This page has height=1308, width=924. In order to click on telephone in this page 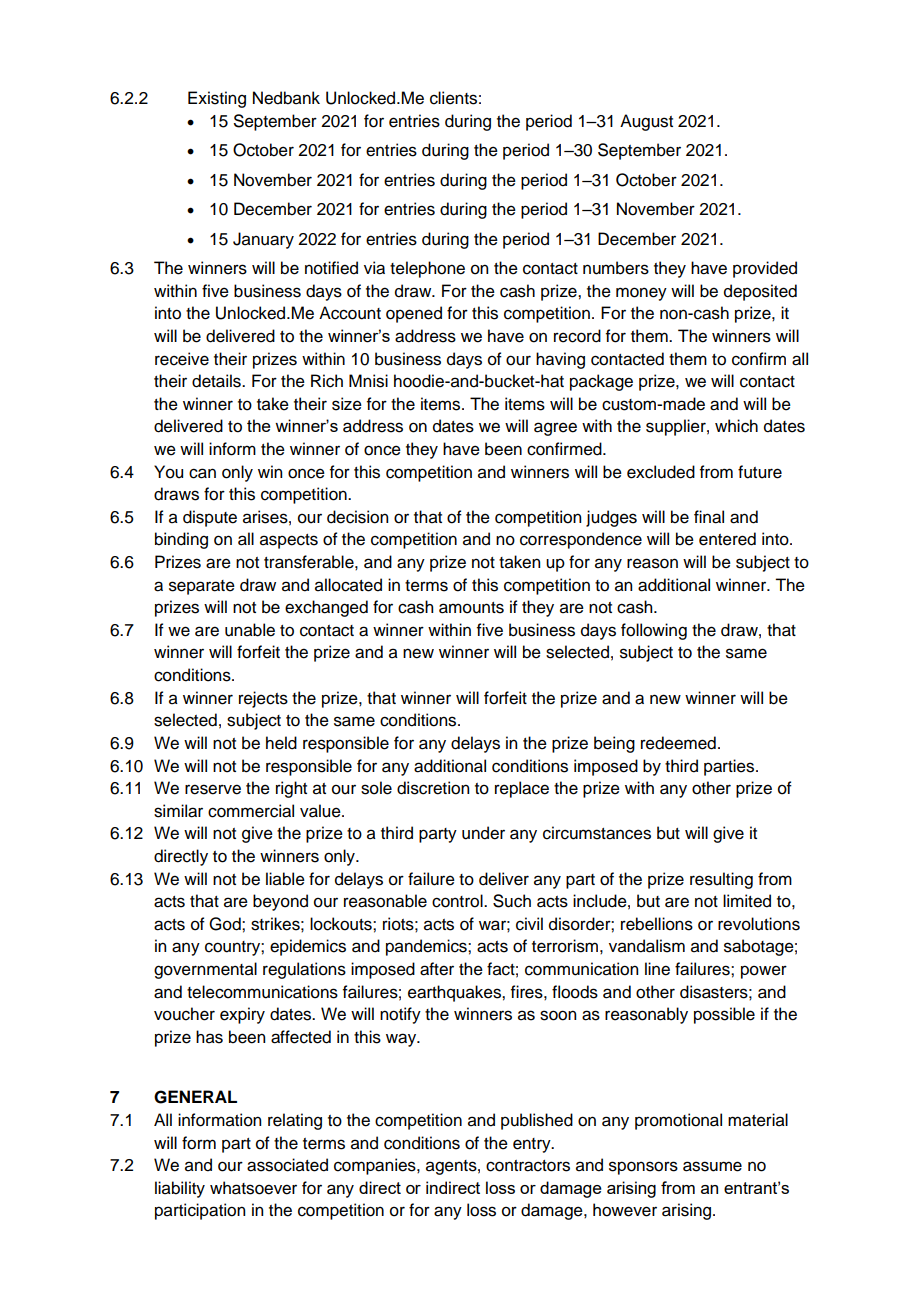, I will do `click(427, 269)`.
